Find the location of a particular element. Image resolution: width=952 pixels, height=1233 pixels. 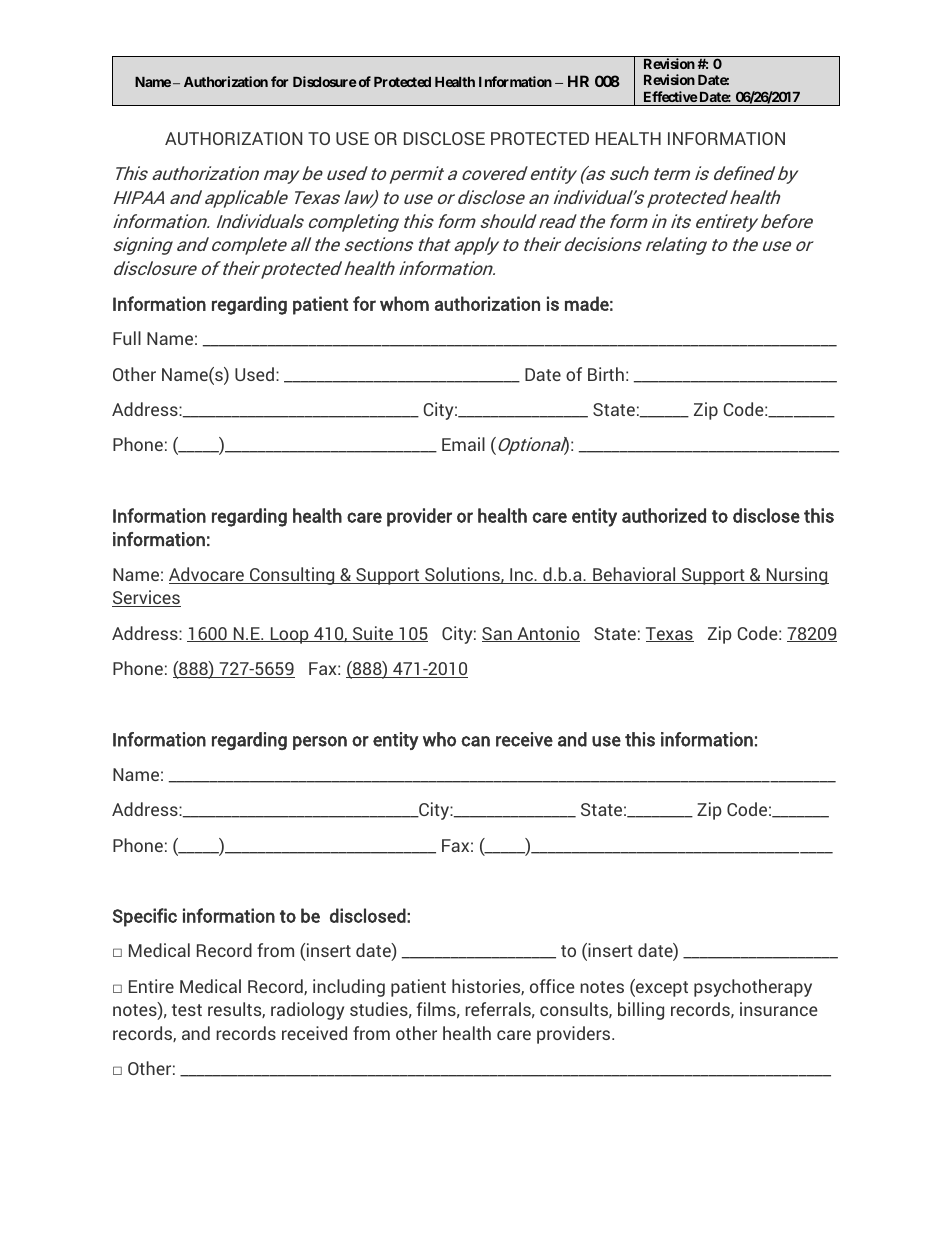

test is located at coordinates (187, 1010).
